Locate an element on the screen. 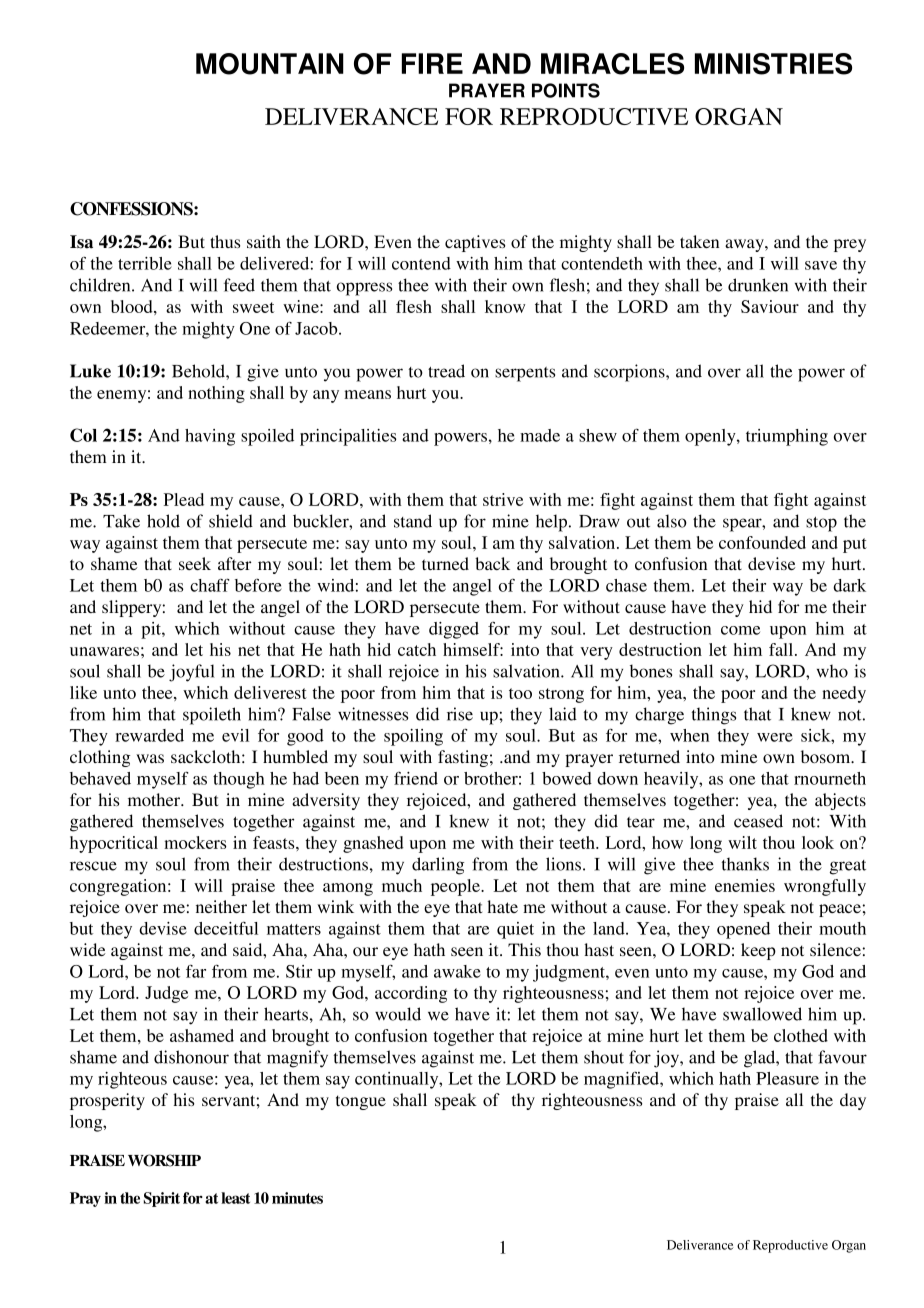 The width and height of the screenshot is (924, 1308). tongue is located at coordinates (361, 1102).
